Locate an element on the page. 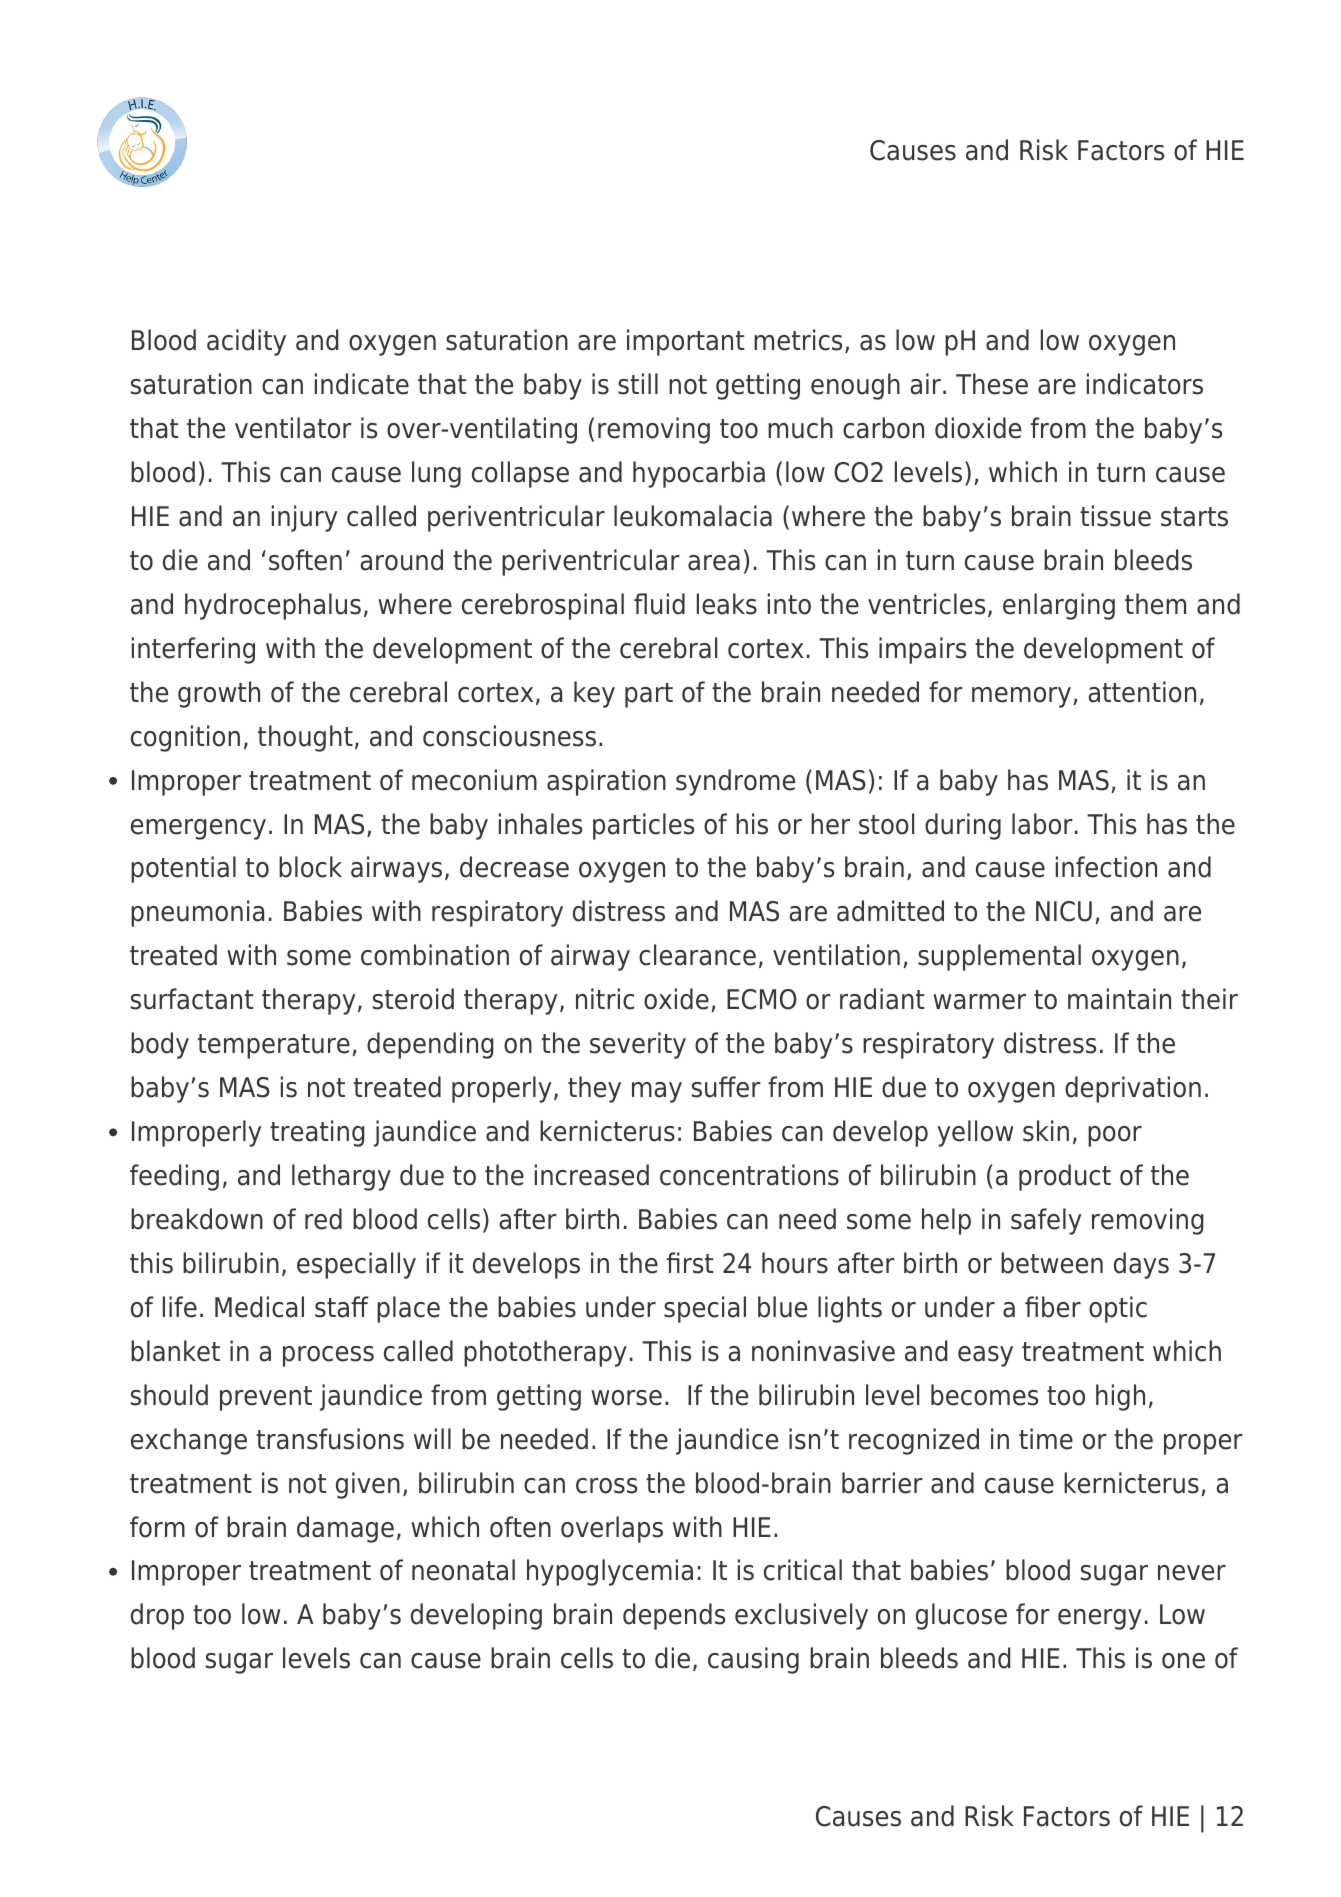 The width and height of the document is (1341, 1897). still is located at coordinates (638, 384).
